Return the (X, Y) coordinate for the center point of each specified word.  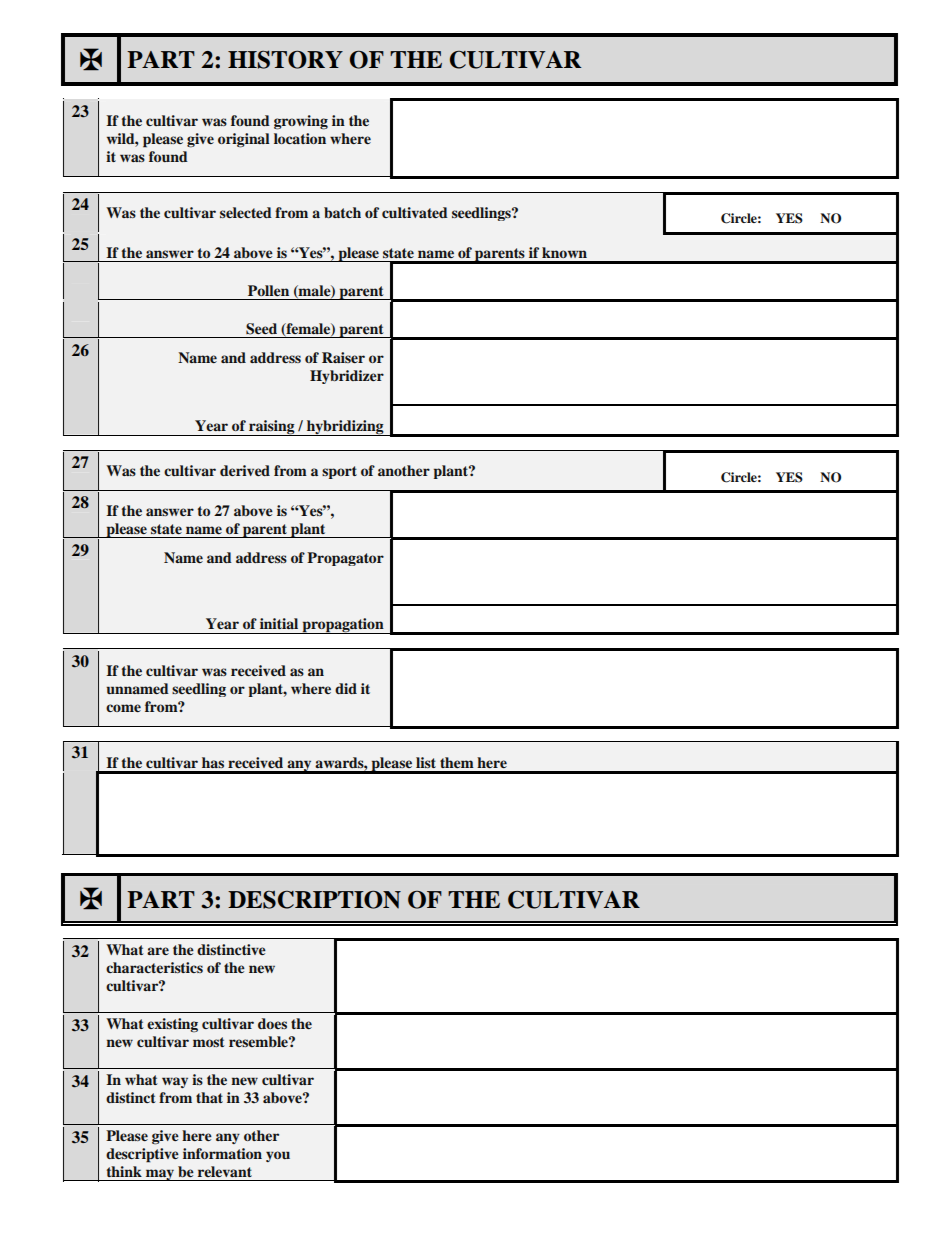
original (244, 140)
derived (245, 470)
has (213, 762)
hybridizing (345, 428)
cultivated (415, 212)
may (159, 1175)
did (346, 688)
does (272, 1023)
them (457, 762)
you (278, 1156)
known (564, 252)
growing (301, 122)
